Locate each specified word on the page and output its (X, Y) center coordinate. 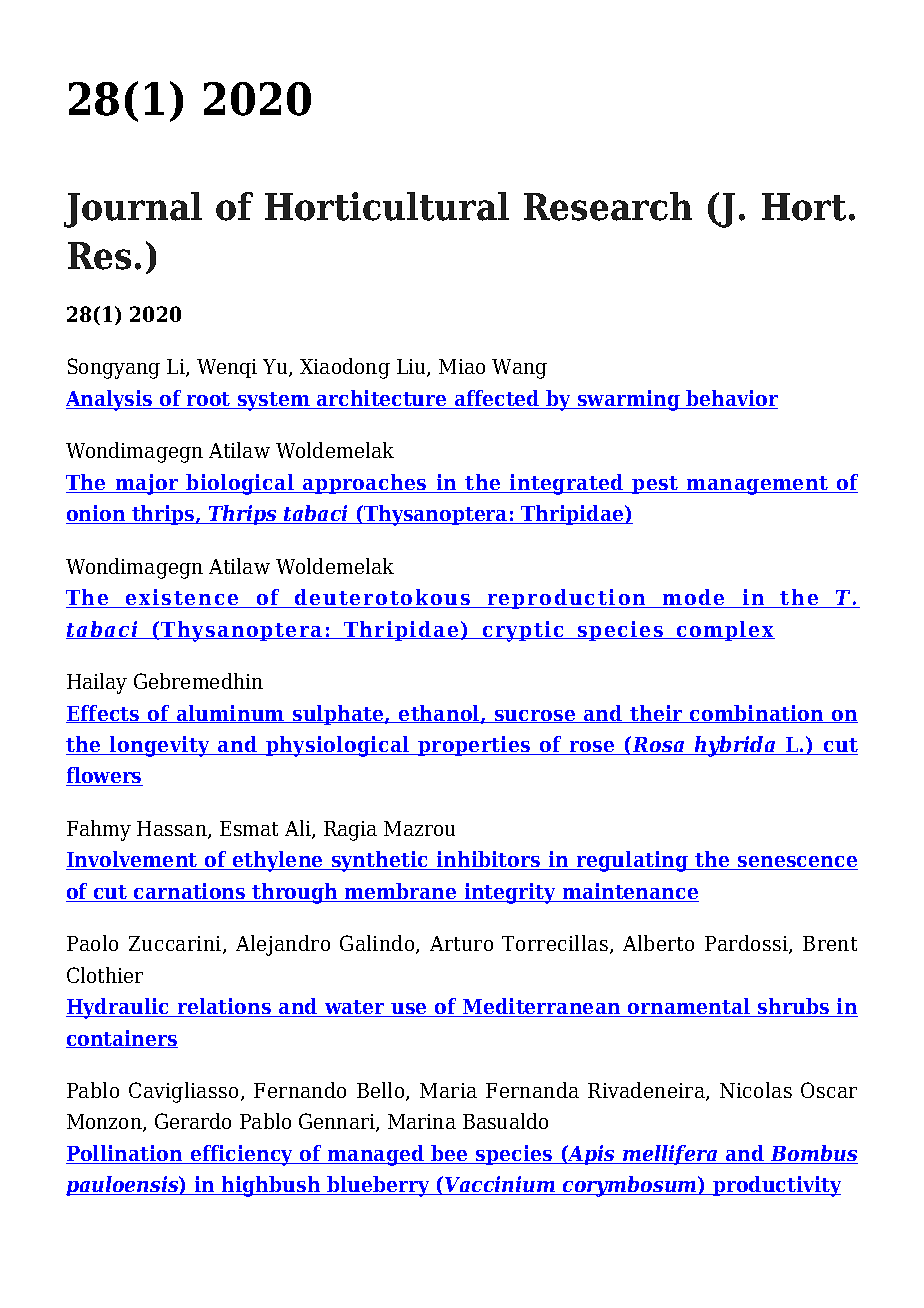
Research (608, 206)
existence (182, 598)
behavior (731, 399)
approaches (365, 484)
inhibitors (488, 860)
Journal (133, 210)
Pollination (125, 1154)
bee (450, 1154)
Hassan (173, 830)
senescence (797, 863)
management (757, 485)
